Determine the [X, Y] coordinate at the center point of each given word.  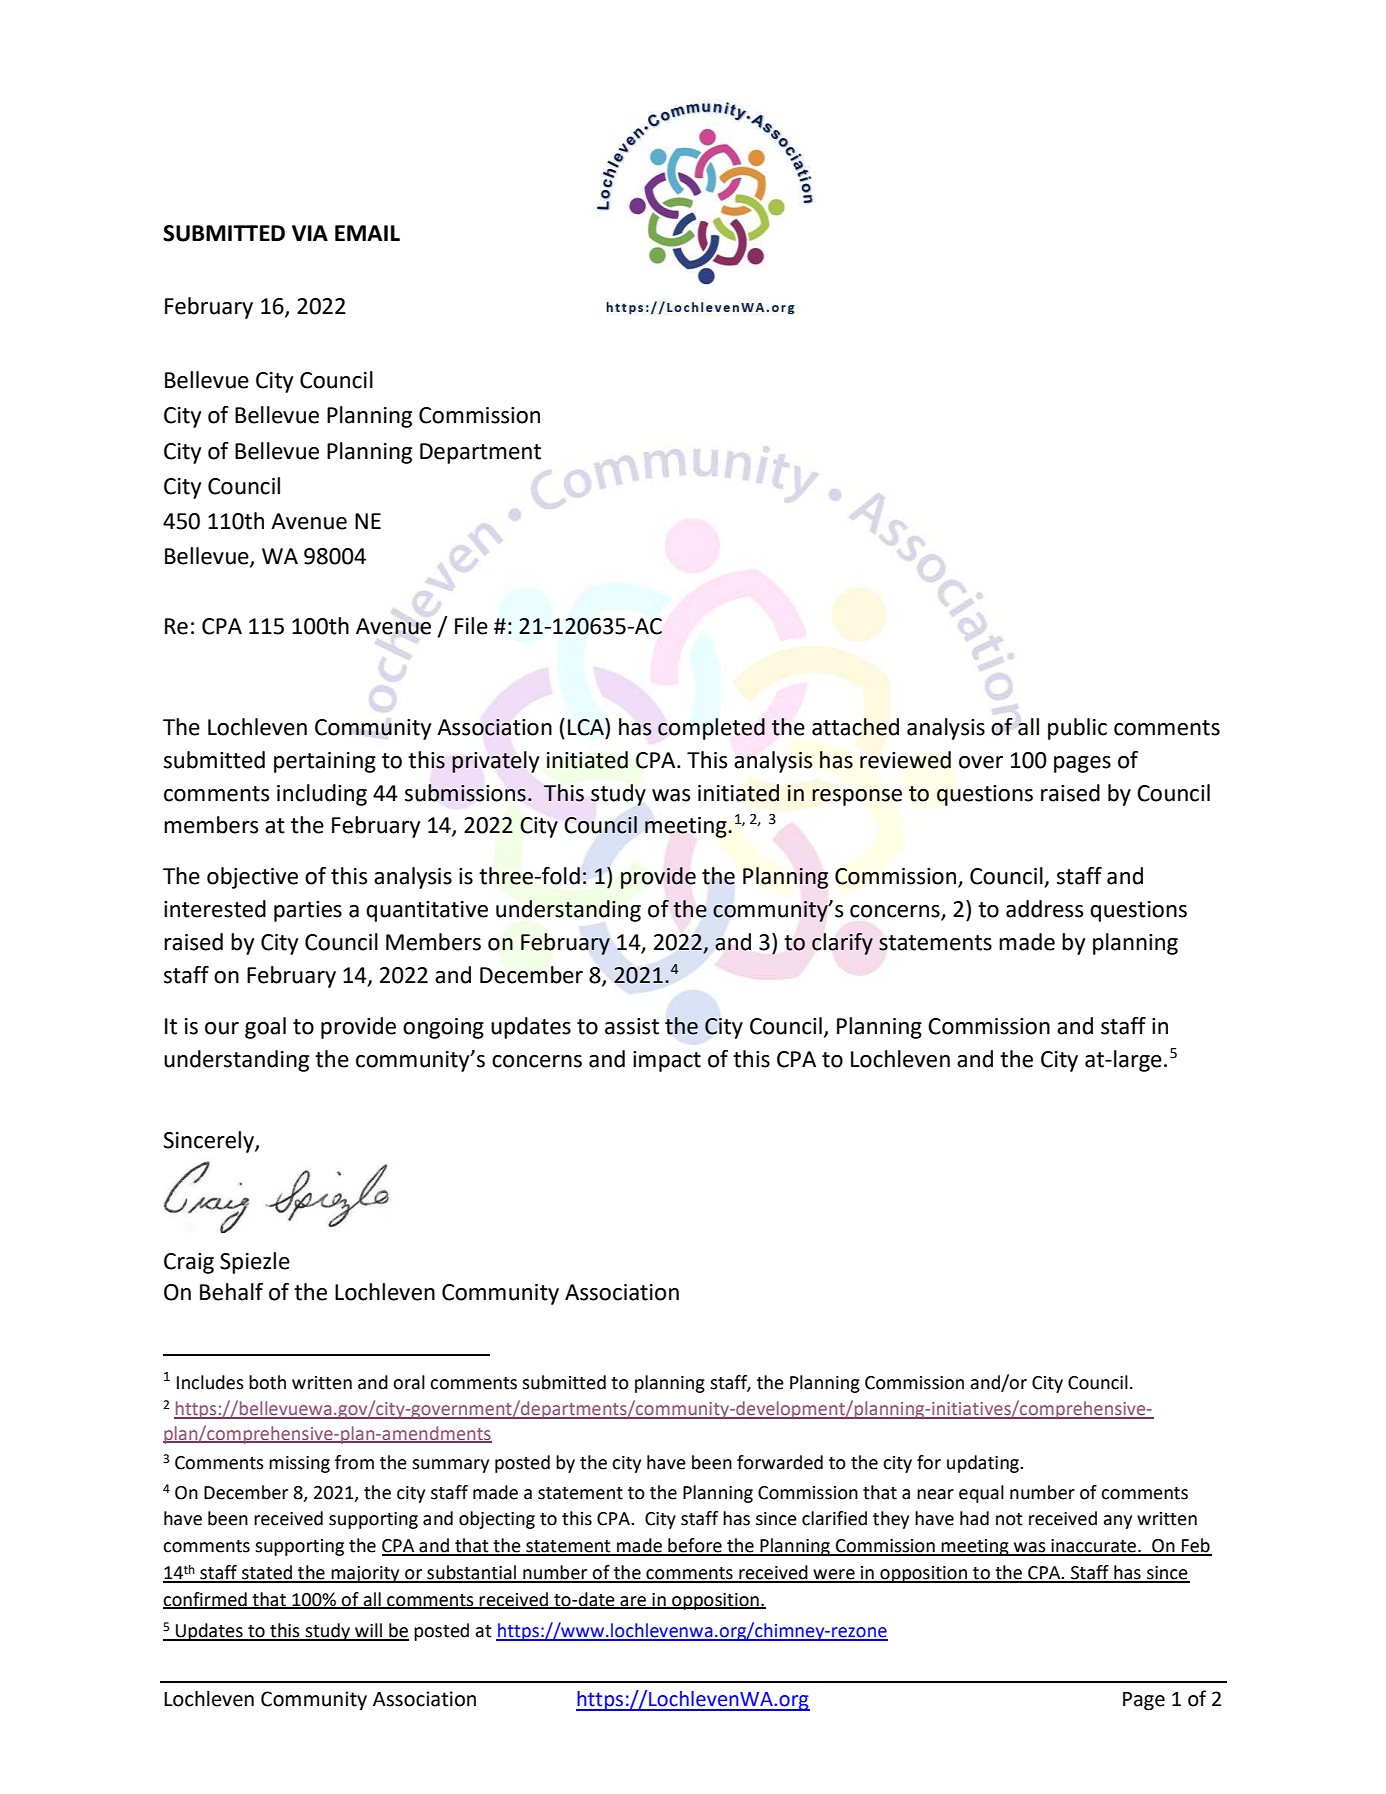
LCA [587, 727]
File [471, 626]
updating [984, 1464]
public [1077, 729]
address [1044, 909]
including [322, 795]
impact [667, 1061]
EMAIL [367, 233]
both [267, 1382]
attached [855, 727]
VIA [310, 233]
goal [265, 1028]
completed [711, 729]
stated [267, 1573]
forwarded [780, 1462]
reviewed [905, 760]
